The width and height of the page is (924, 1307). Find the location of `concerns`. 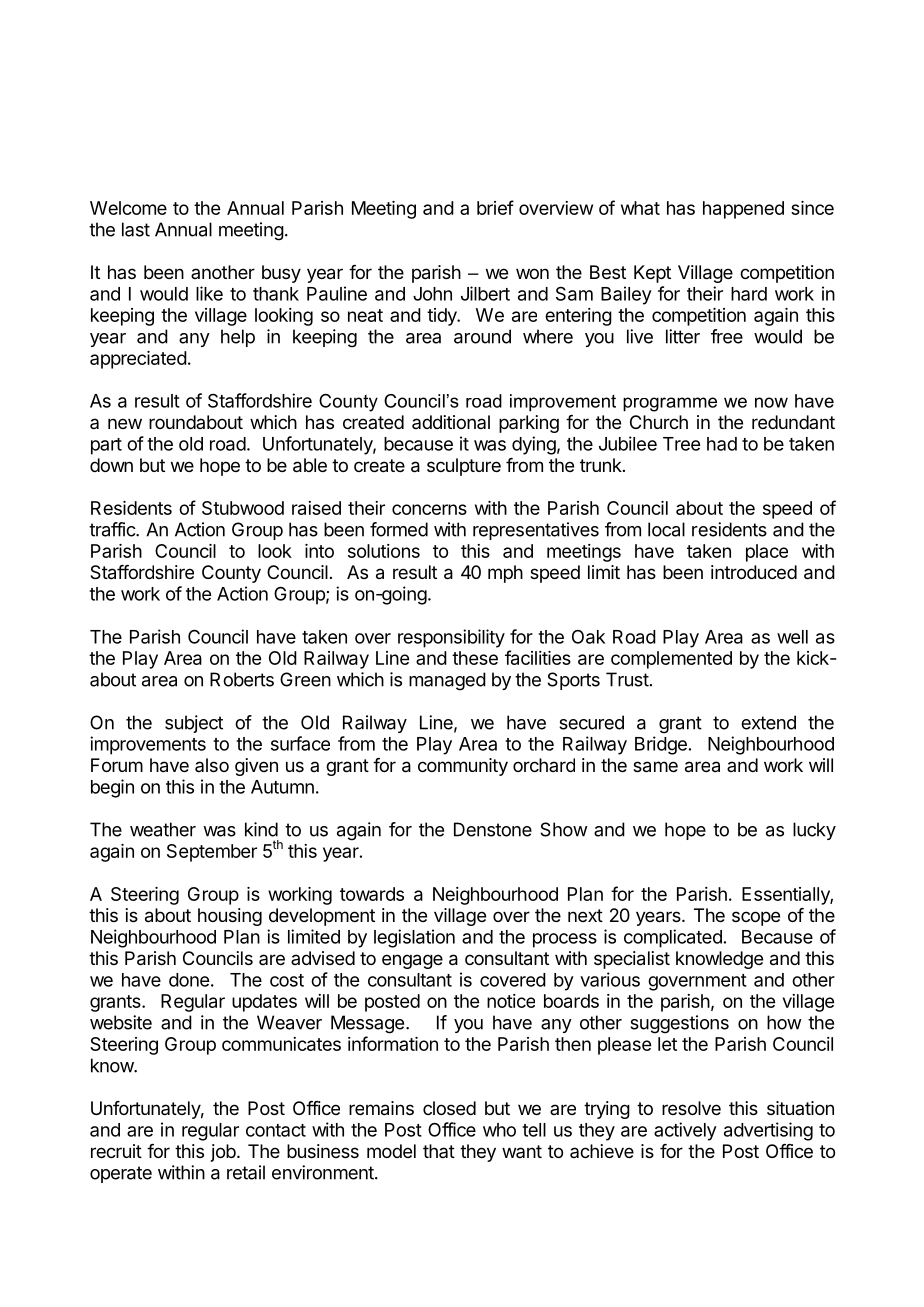

concerns is located at coordinates (429, 509).
